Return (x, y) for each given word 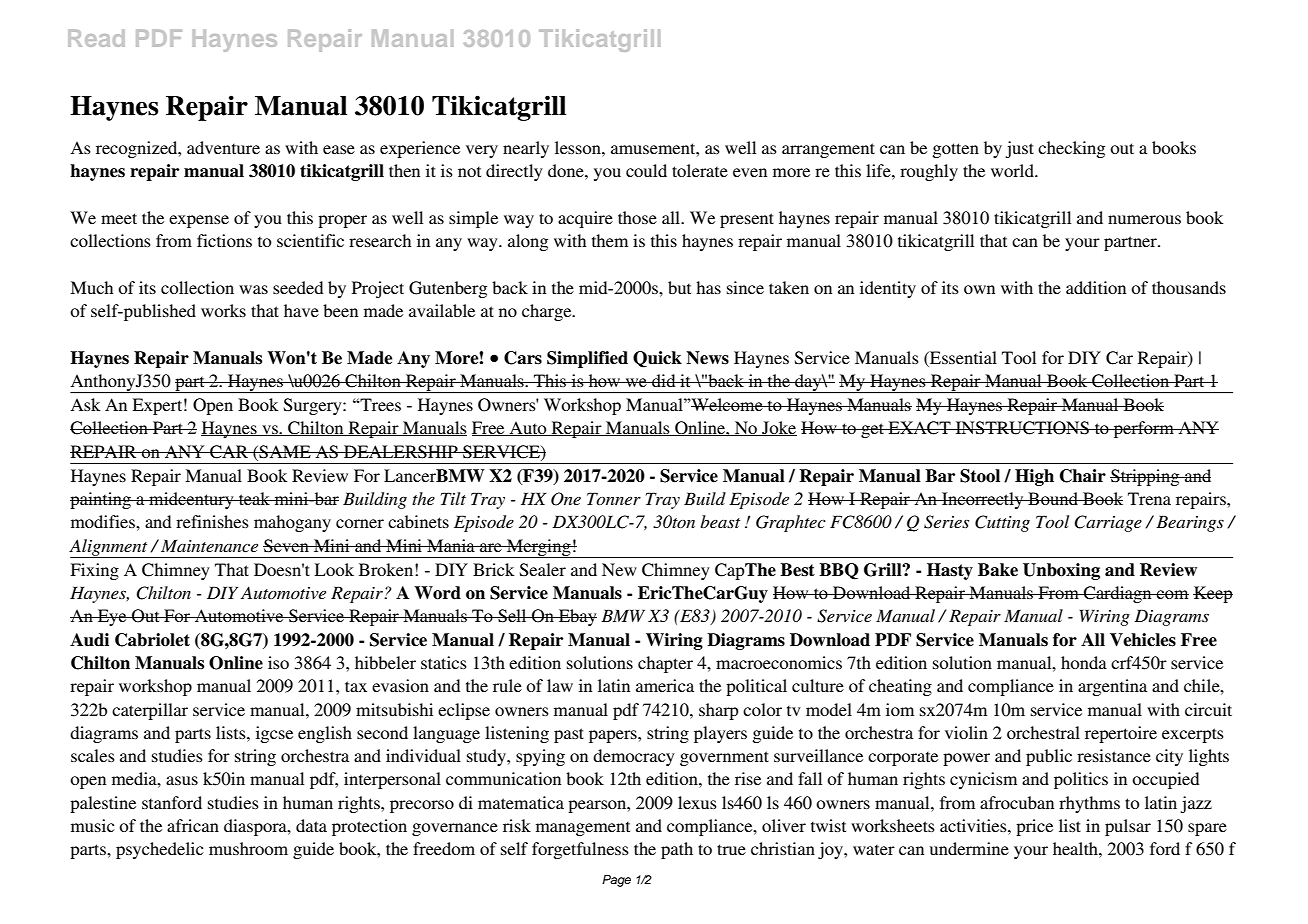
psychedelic (159, 850)
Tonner (614, 498)
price (1034, 827)
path (677, 850)
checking (1071, 149)
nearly (526, 149)
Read (96, 38)
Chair (1083, 476)
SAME (285, 452)
